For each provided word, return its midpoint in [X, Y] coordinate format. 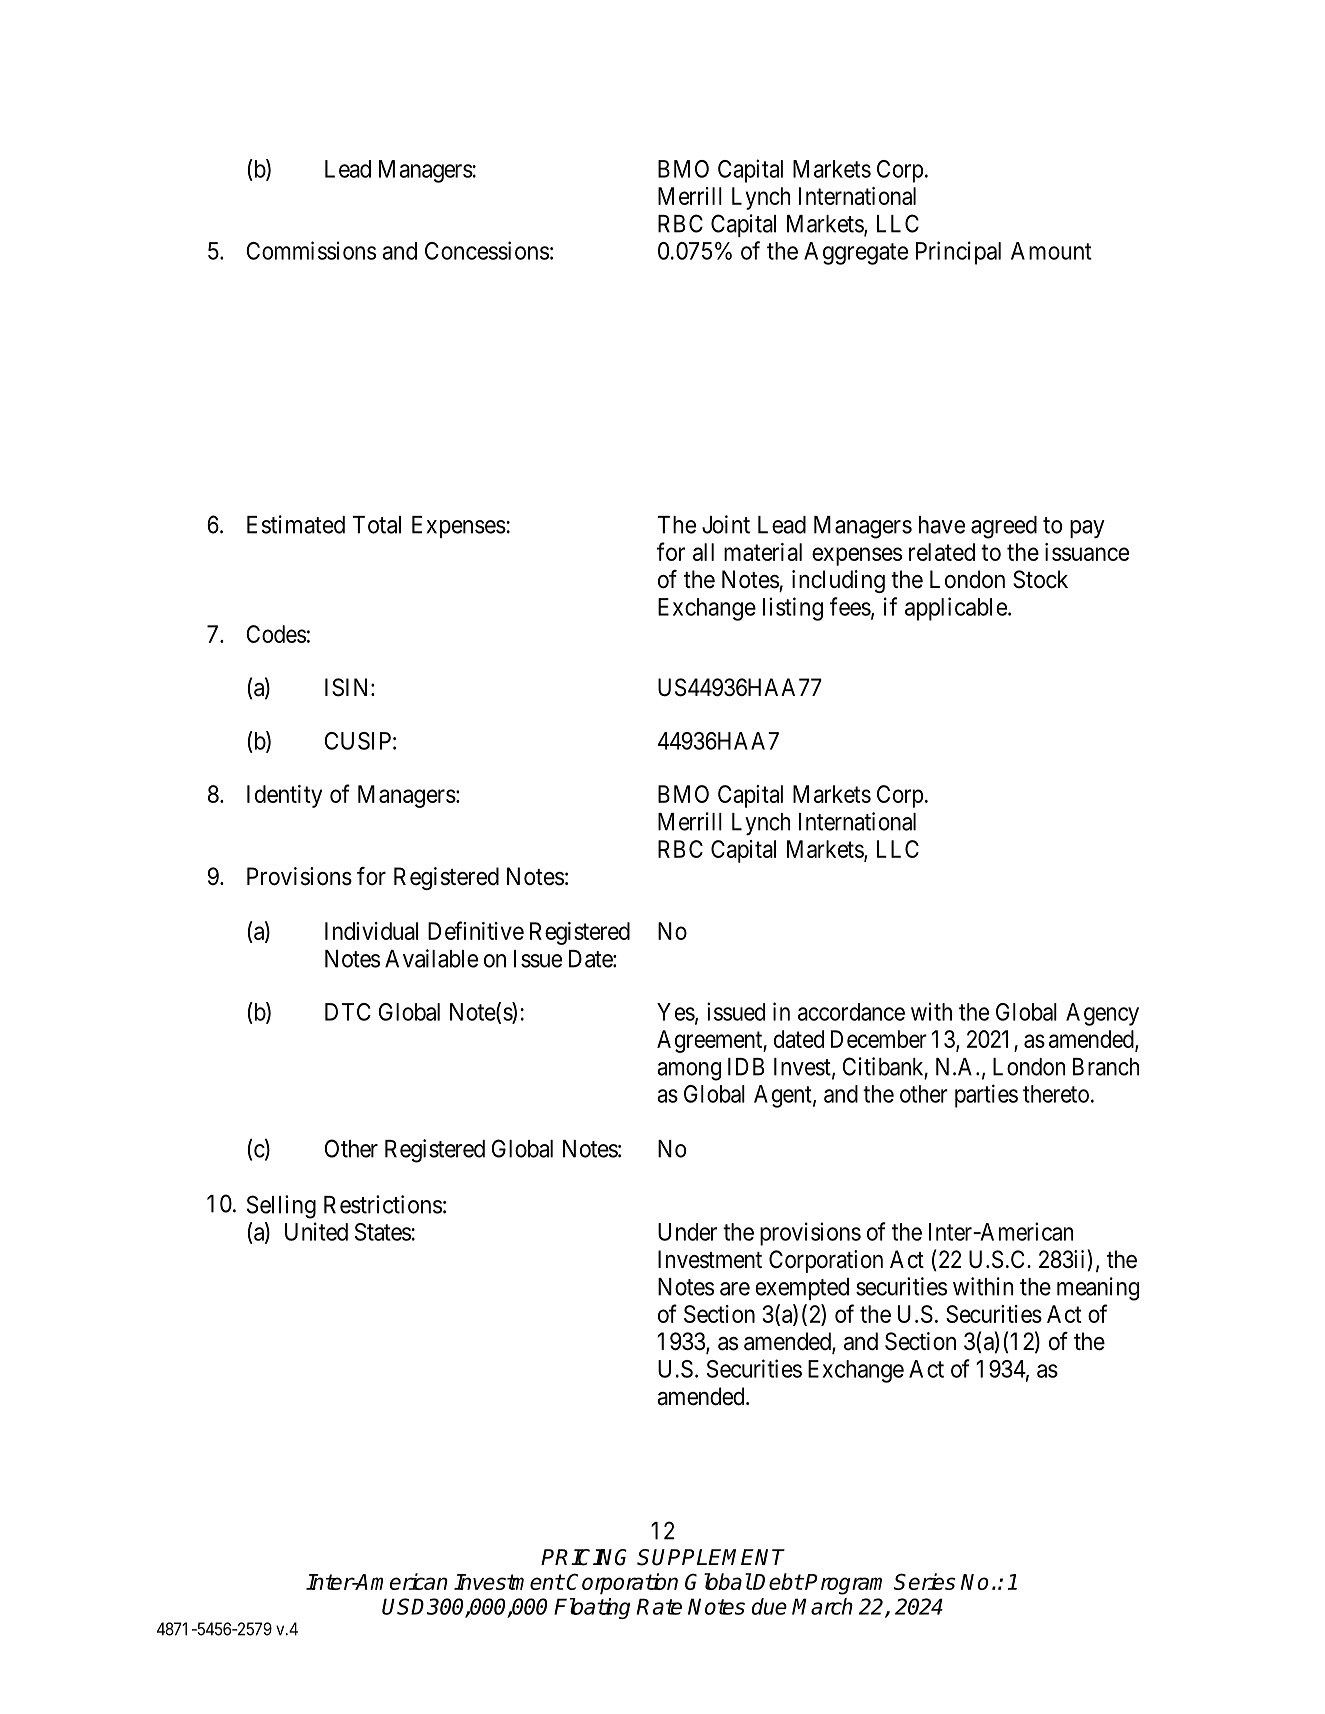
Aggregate [856, 253]
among [689, 1071]
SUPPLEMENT [711, 1557]
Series [925, 1581]
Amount [1051, 251]
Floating [592, 1608]
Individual [371, 931]
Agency [1102, 1014]
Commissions [311, 250]
